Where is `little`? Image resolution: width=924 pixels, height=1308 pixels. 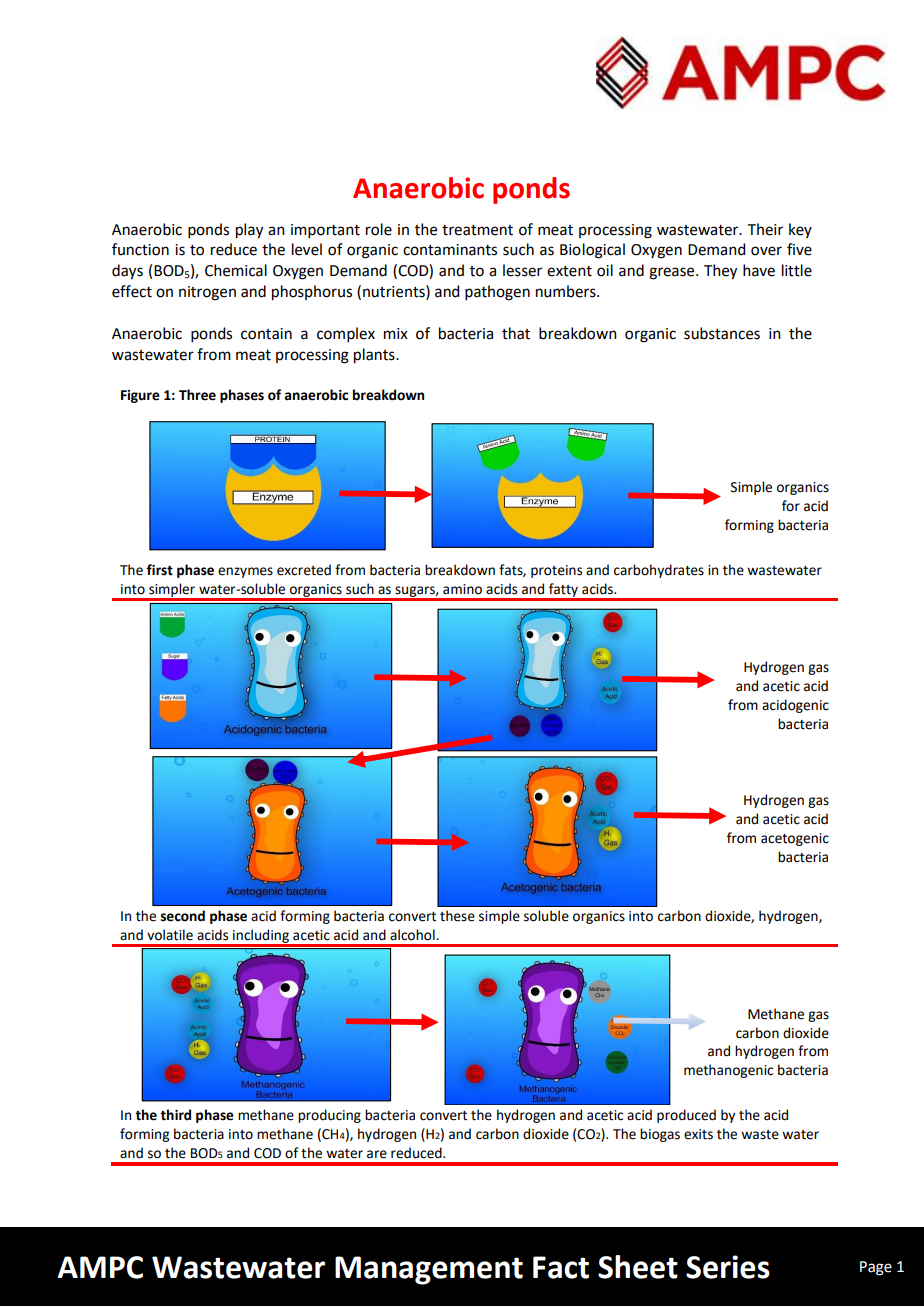
little is located at coordinates (797, 270).
